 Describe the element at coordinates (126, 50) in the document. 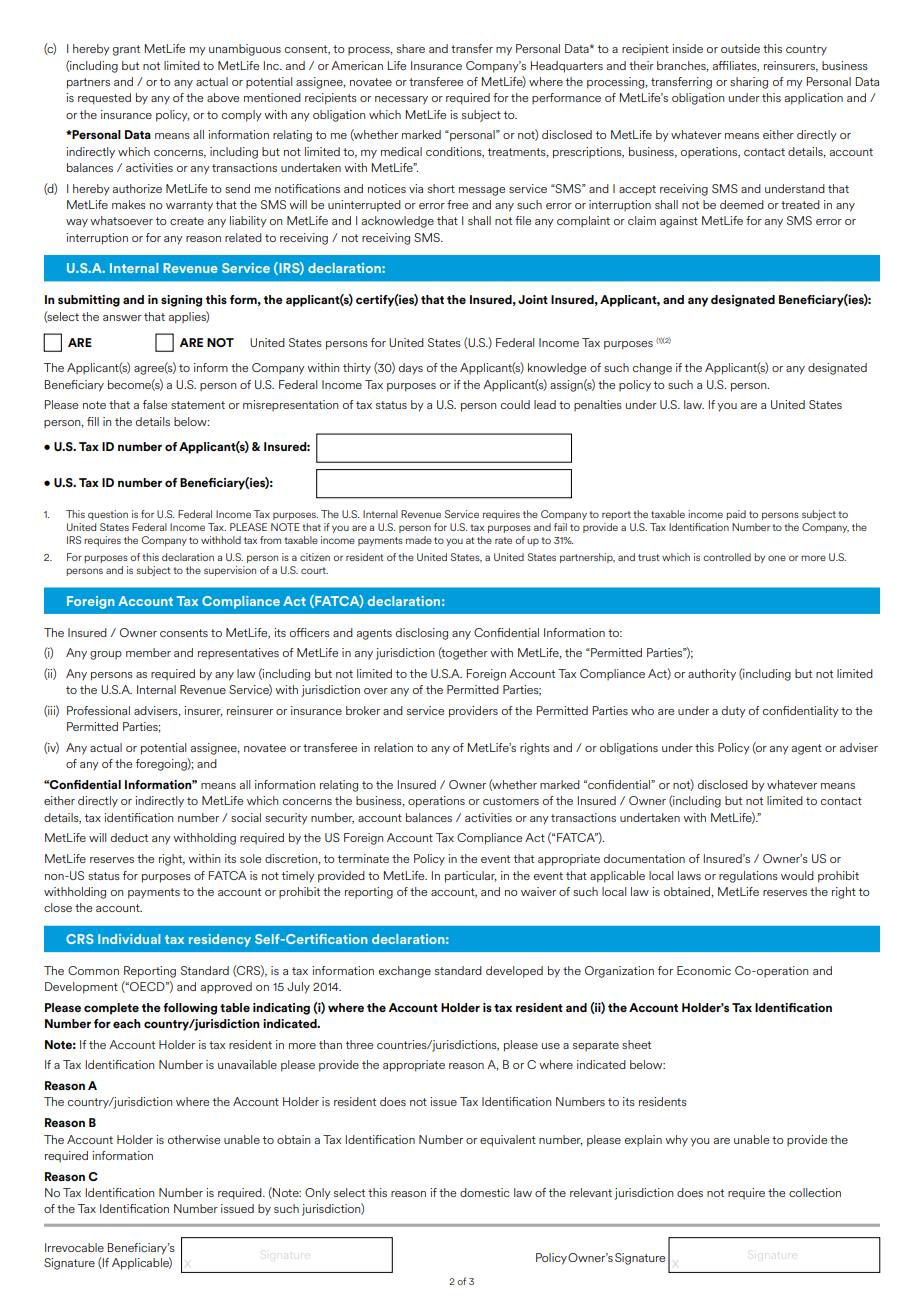

I see `grant` at that location.
